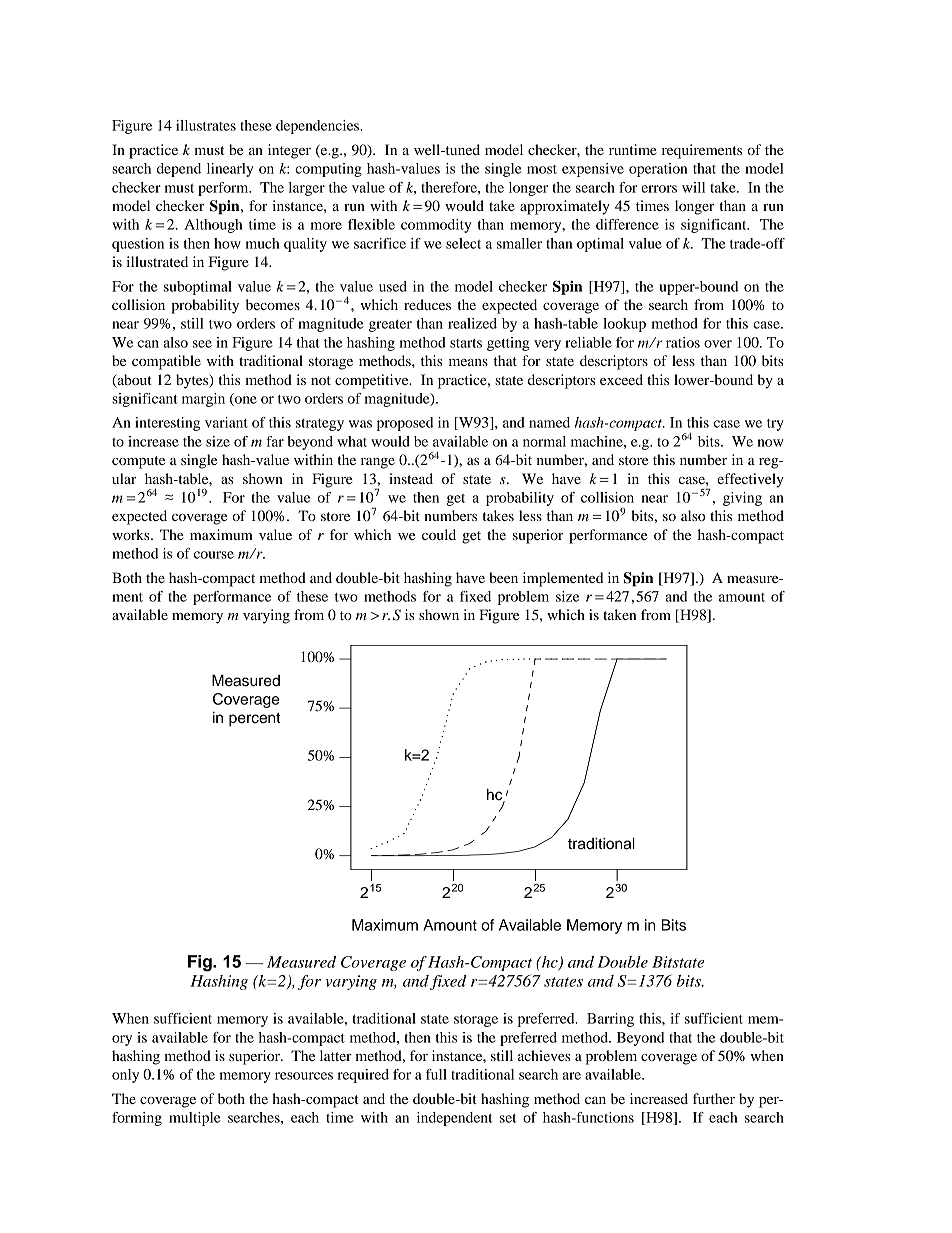 Image resolution: width=952 pixels, height=1233 pixels. I want to click on only, so click(125, 1076).
